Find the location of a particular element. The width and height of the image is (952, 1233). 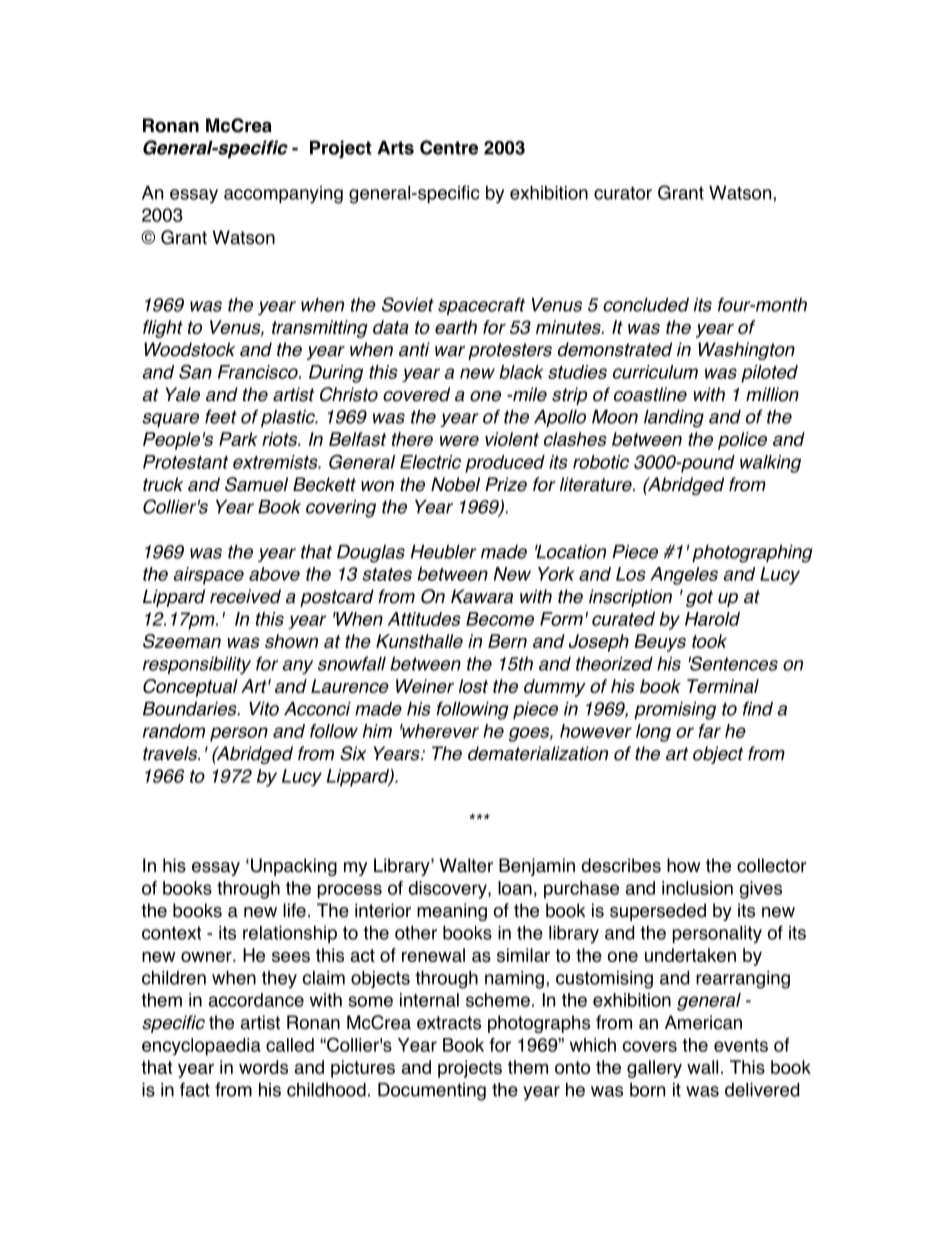

Centre is located at coordinates (449, 147).
